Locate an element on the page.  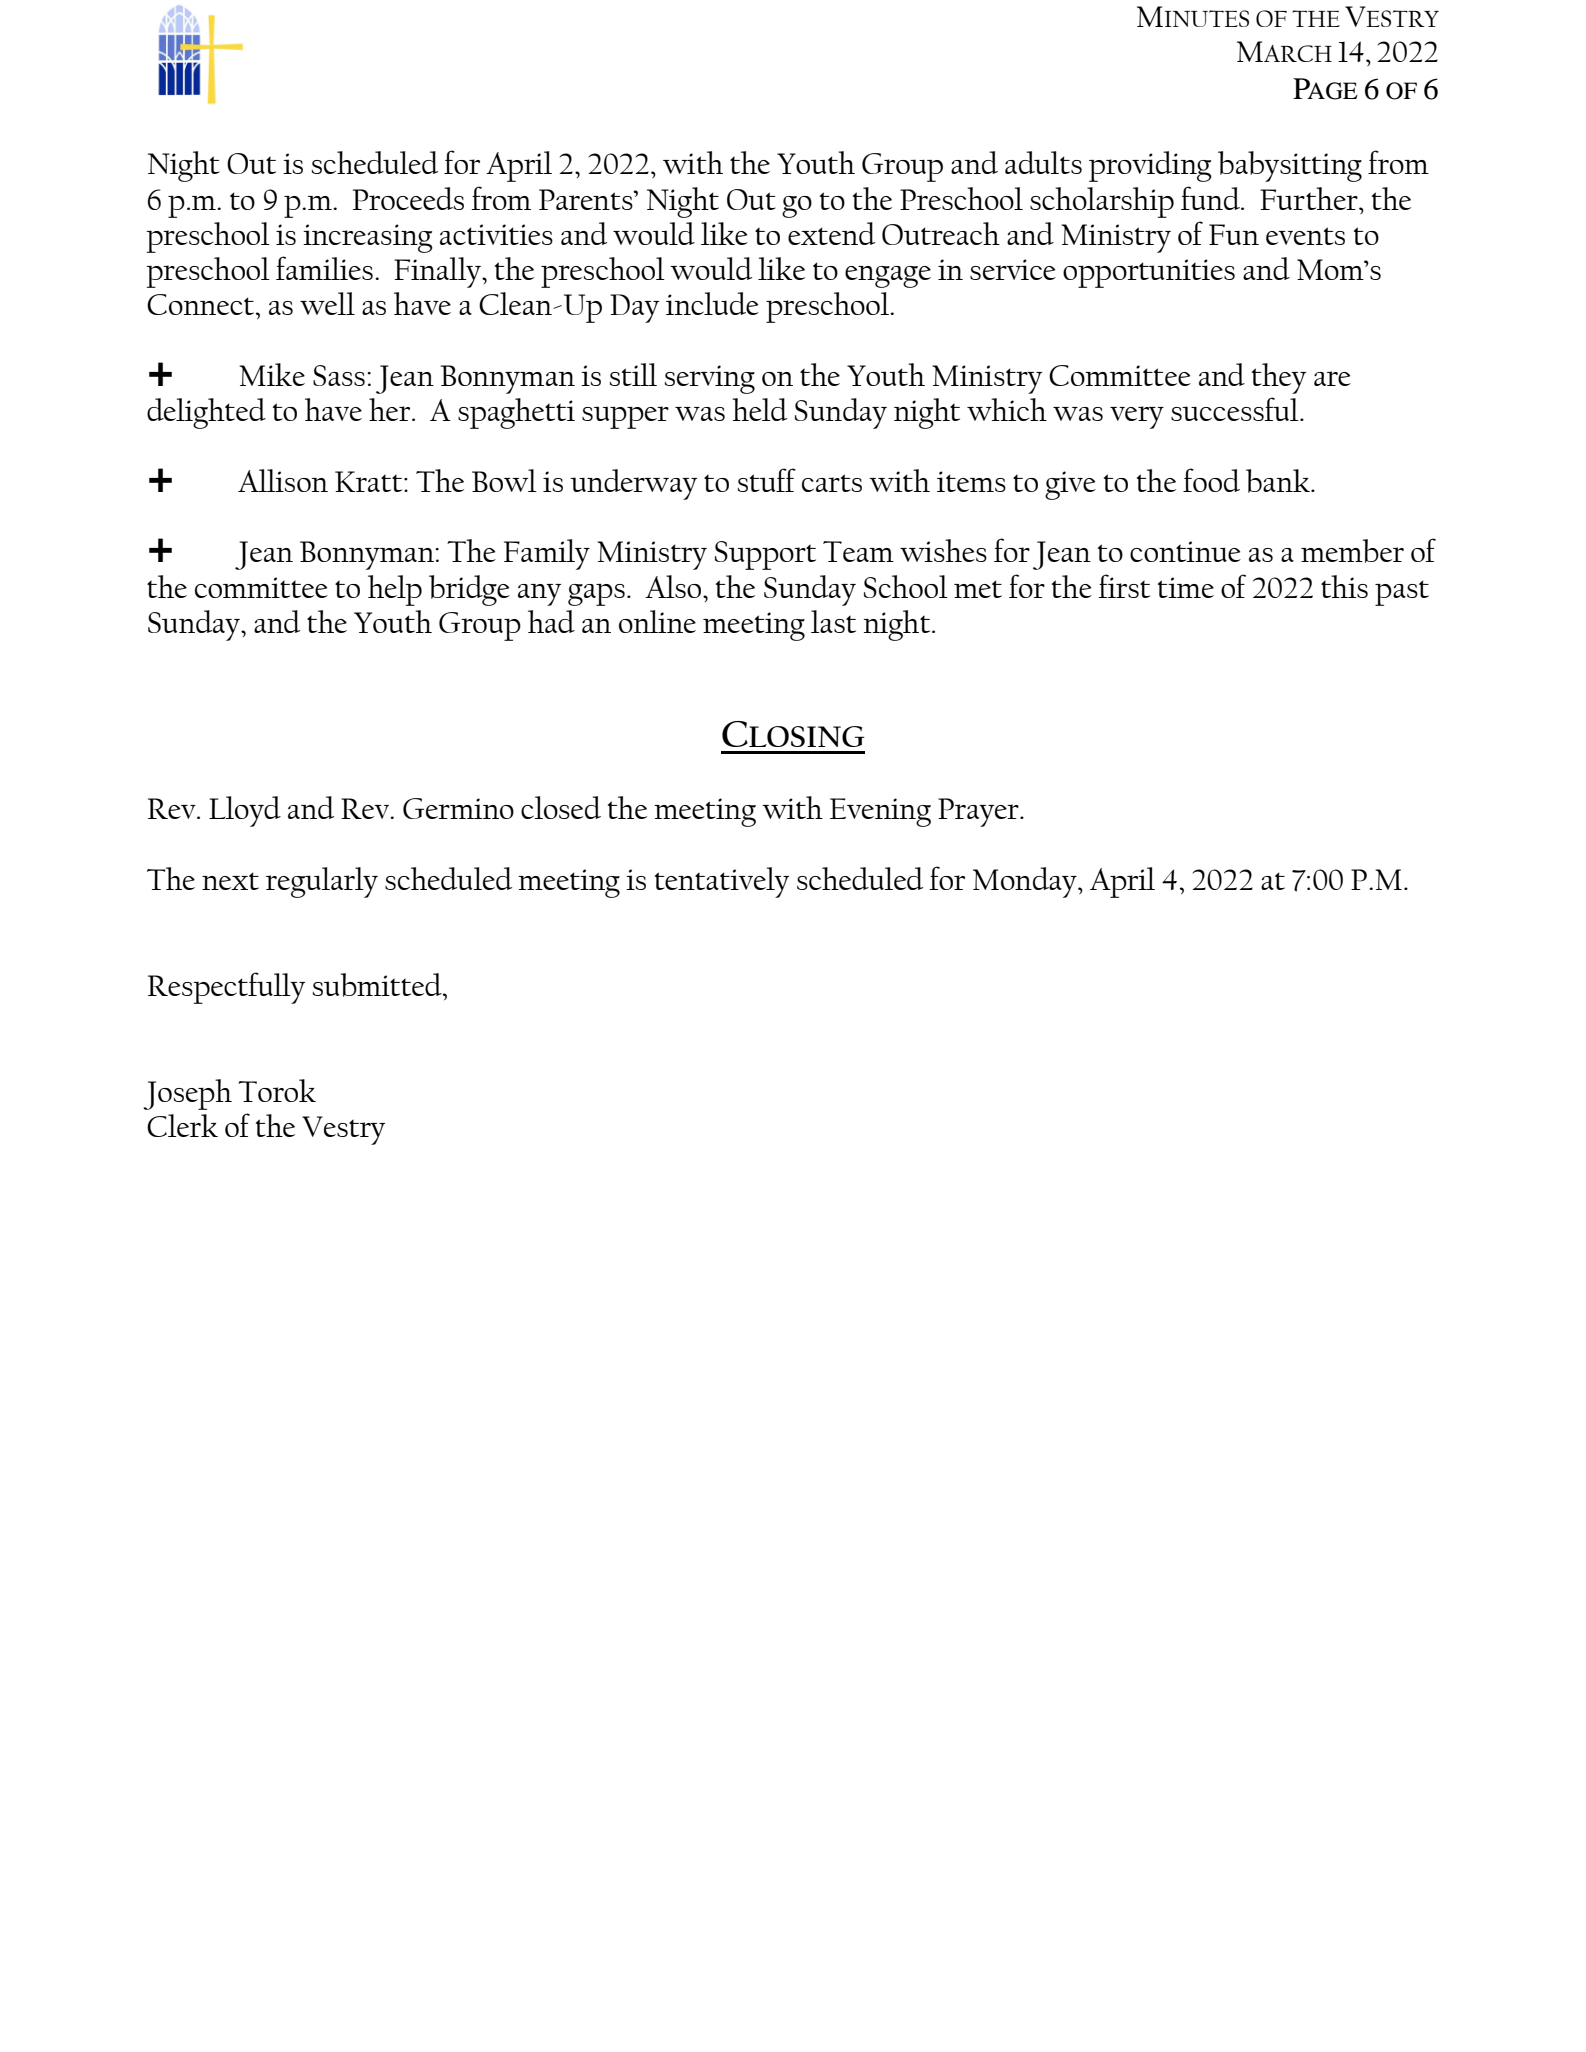
extend is located at coordinates (831, 233).
